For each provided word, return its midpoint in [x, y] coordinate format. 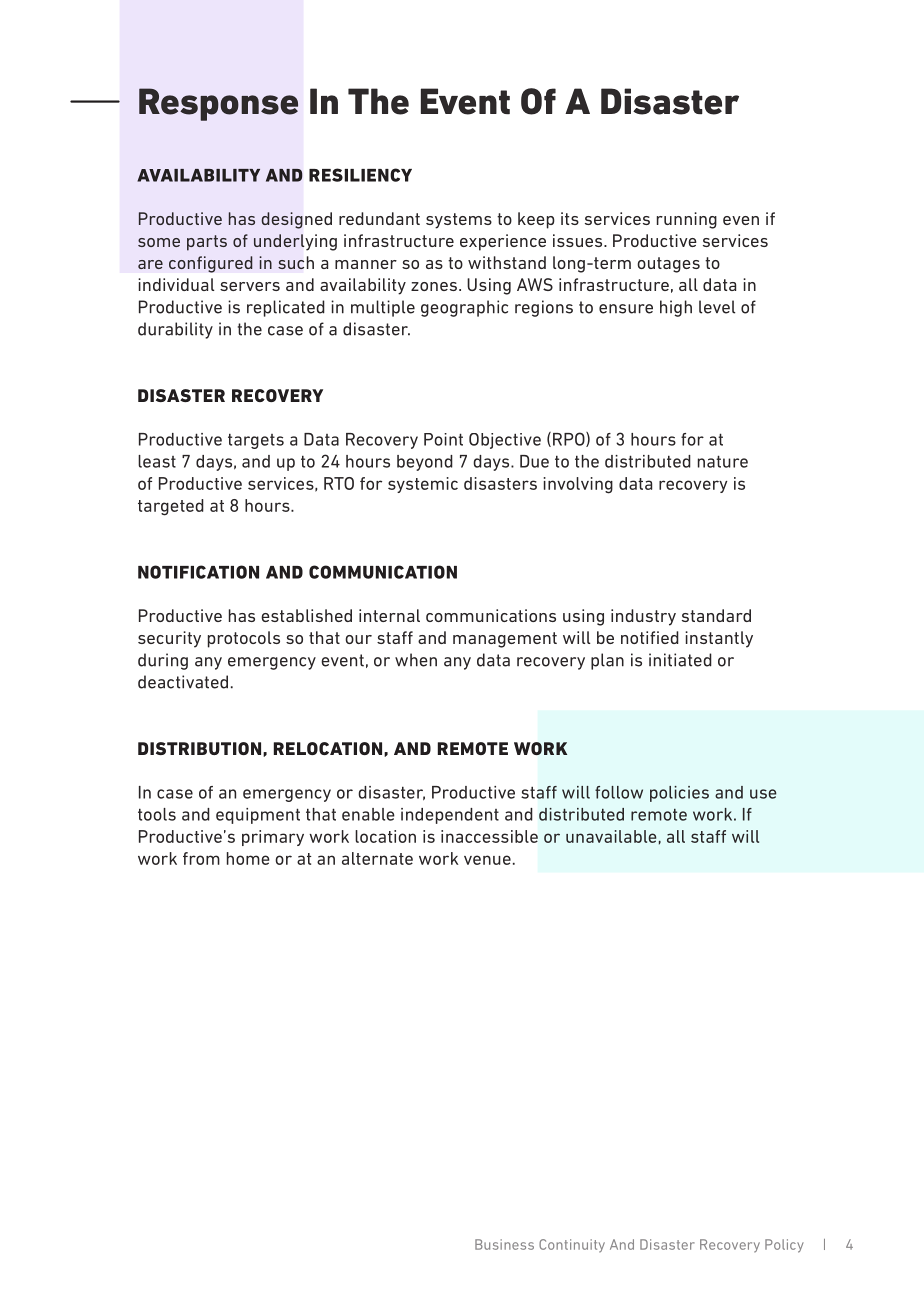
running [687, 220]
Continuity [572, 1246]
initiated [680, 660]
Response [218, 104]
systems [459, 221]
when [416, 660]
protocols [244, 639]
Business [504, 1244]
